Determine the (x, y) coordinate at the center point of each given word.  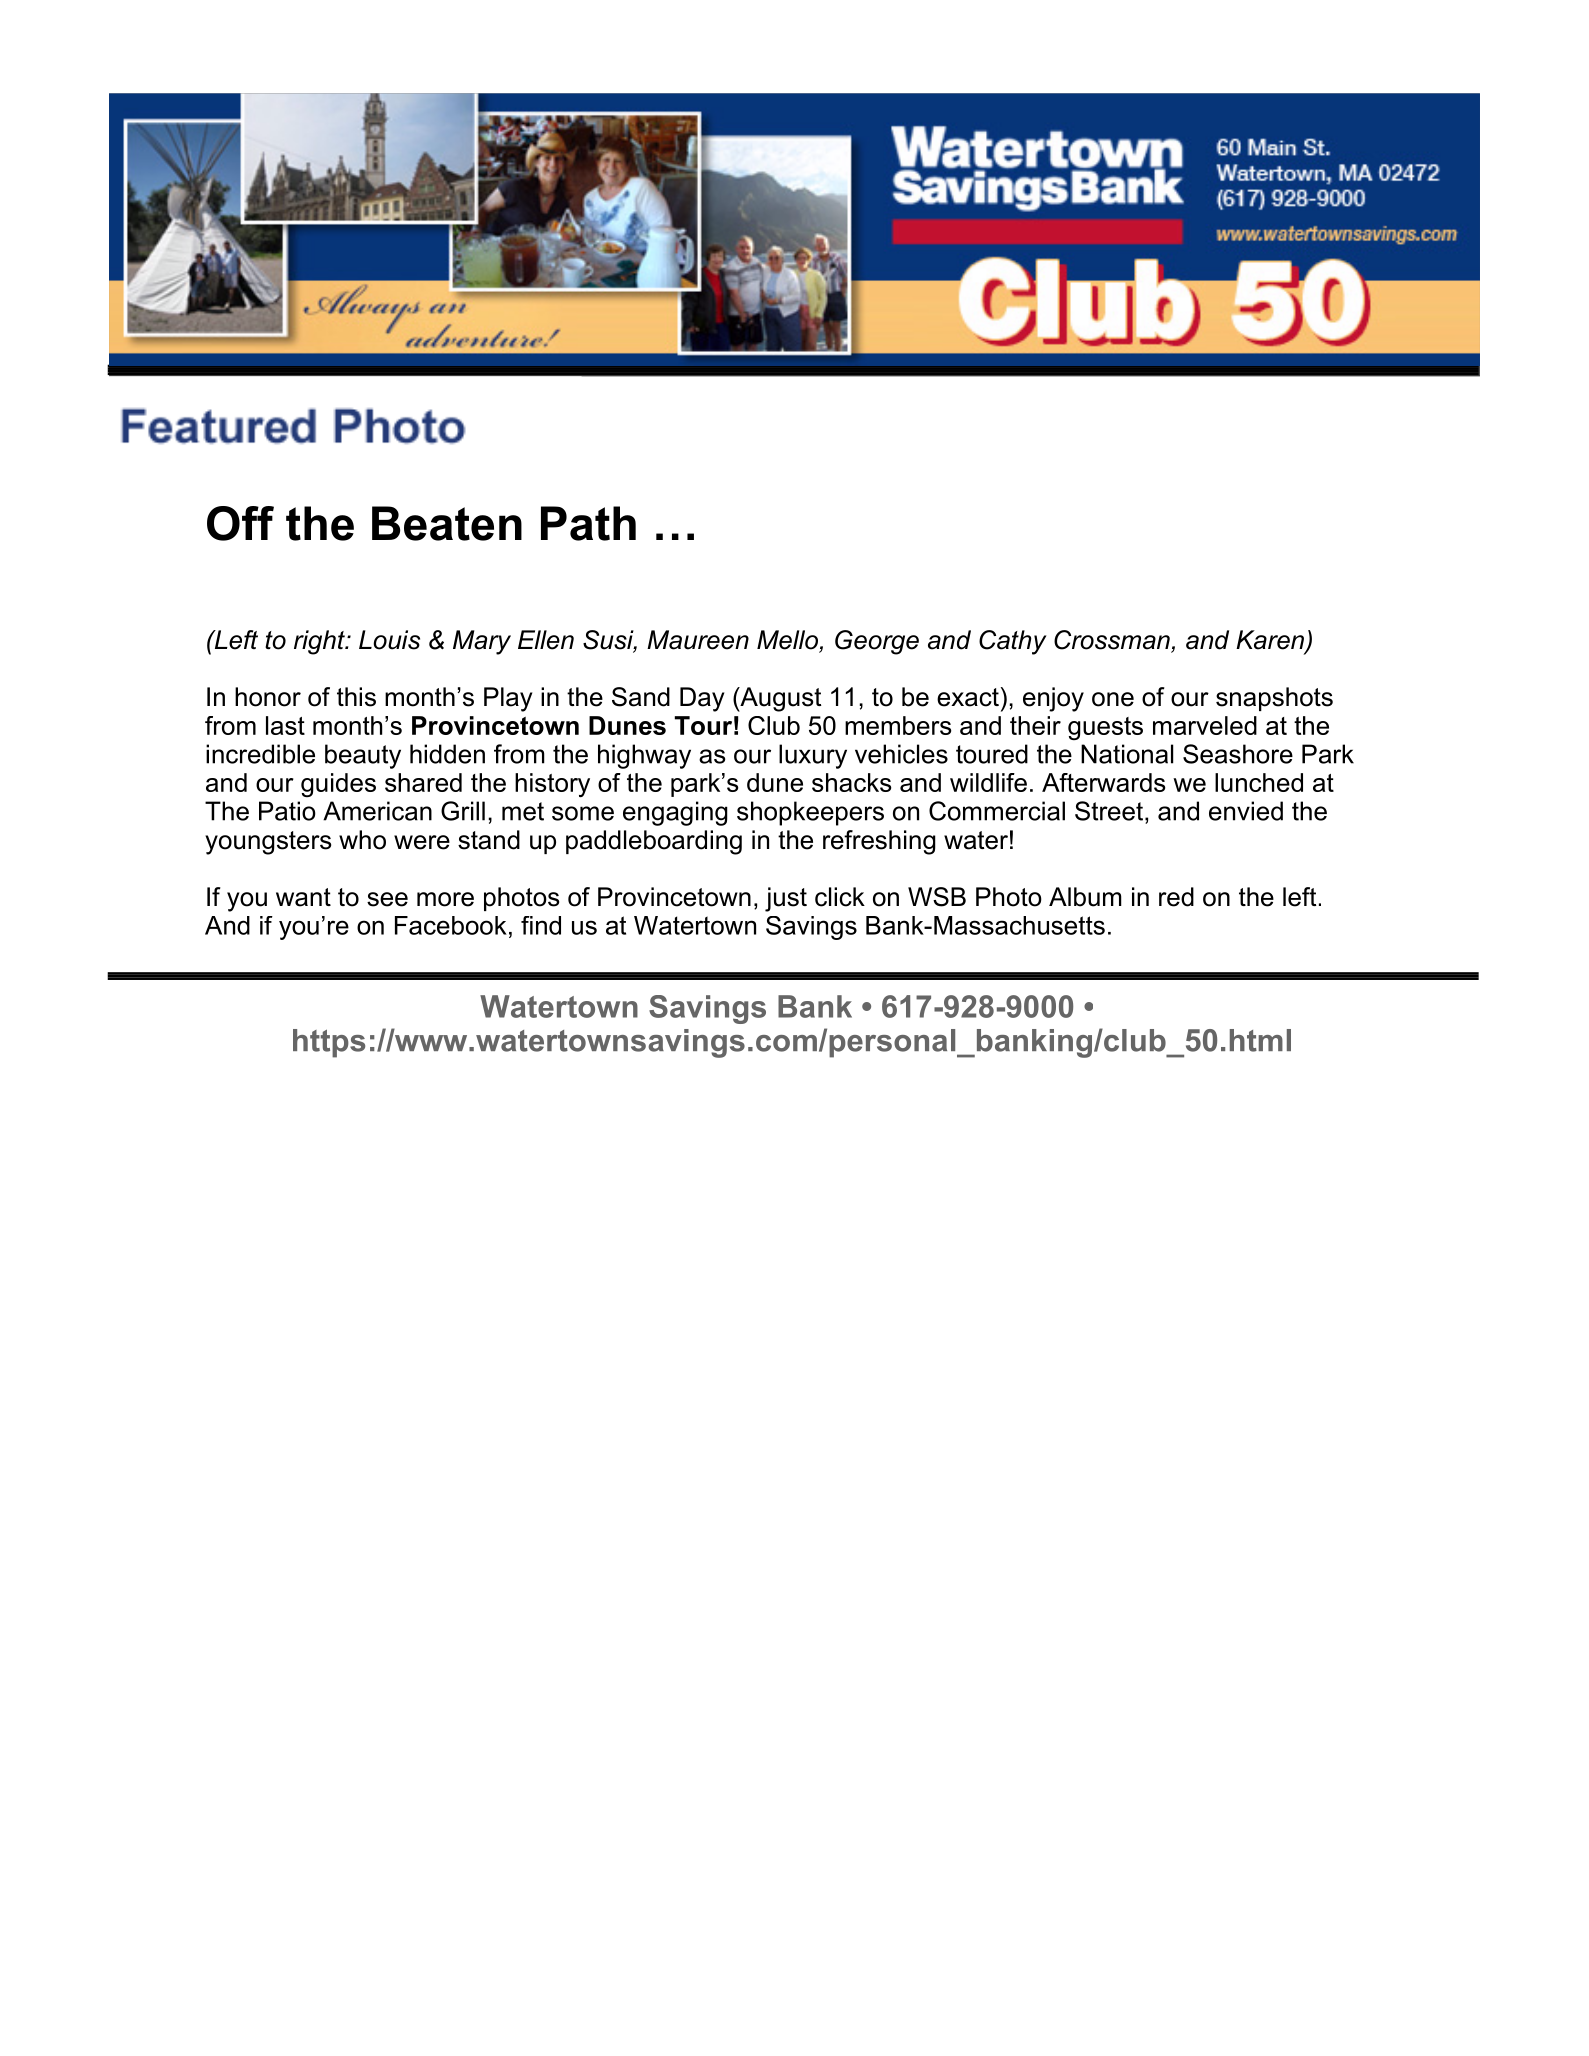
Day (702, 699)
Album (1085, 897)
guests (1105, 728)
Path (588, 523)
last (285, 725)
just (786, 899)
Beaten (447, 523)
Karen (1271, 641)
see (387, 899)
